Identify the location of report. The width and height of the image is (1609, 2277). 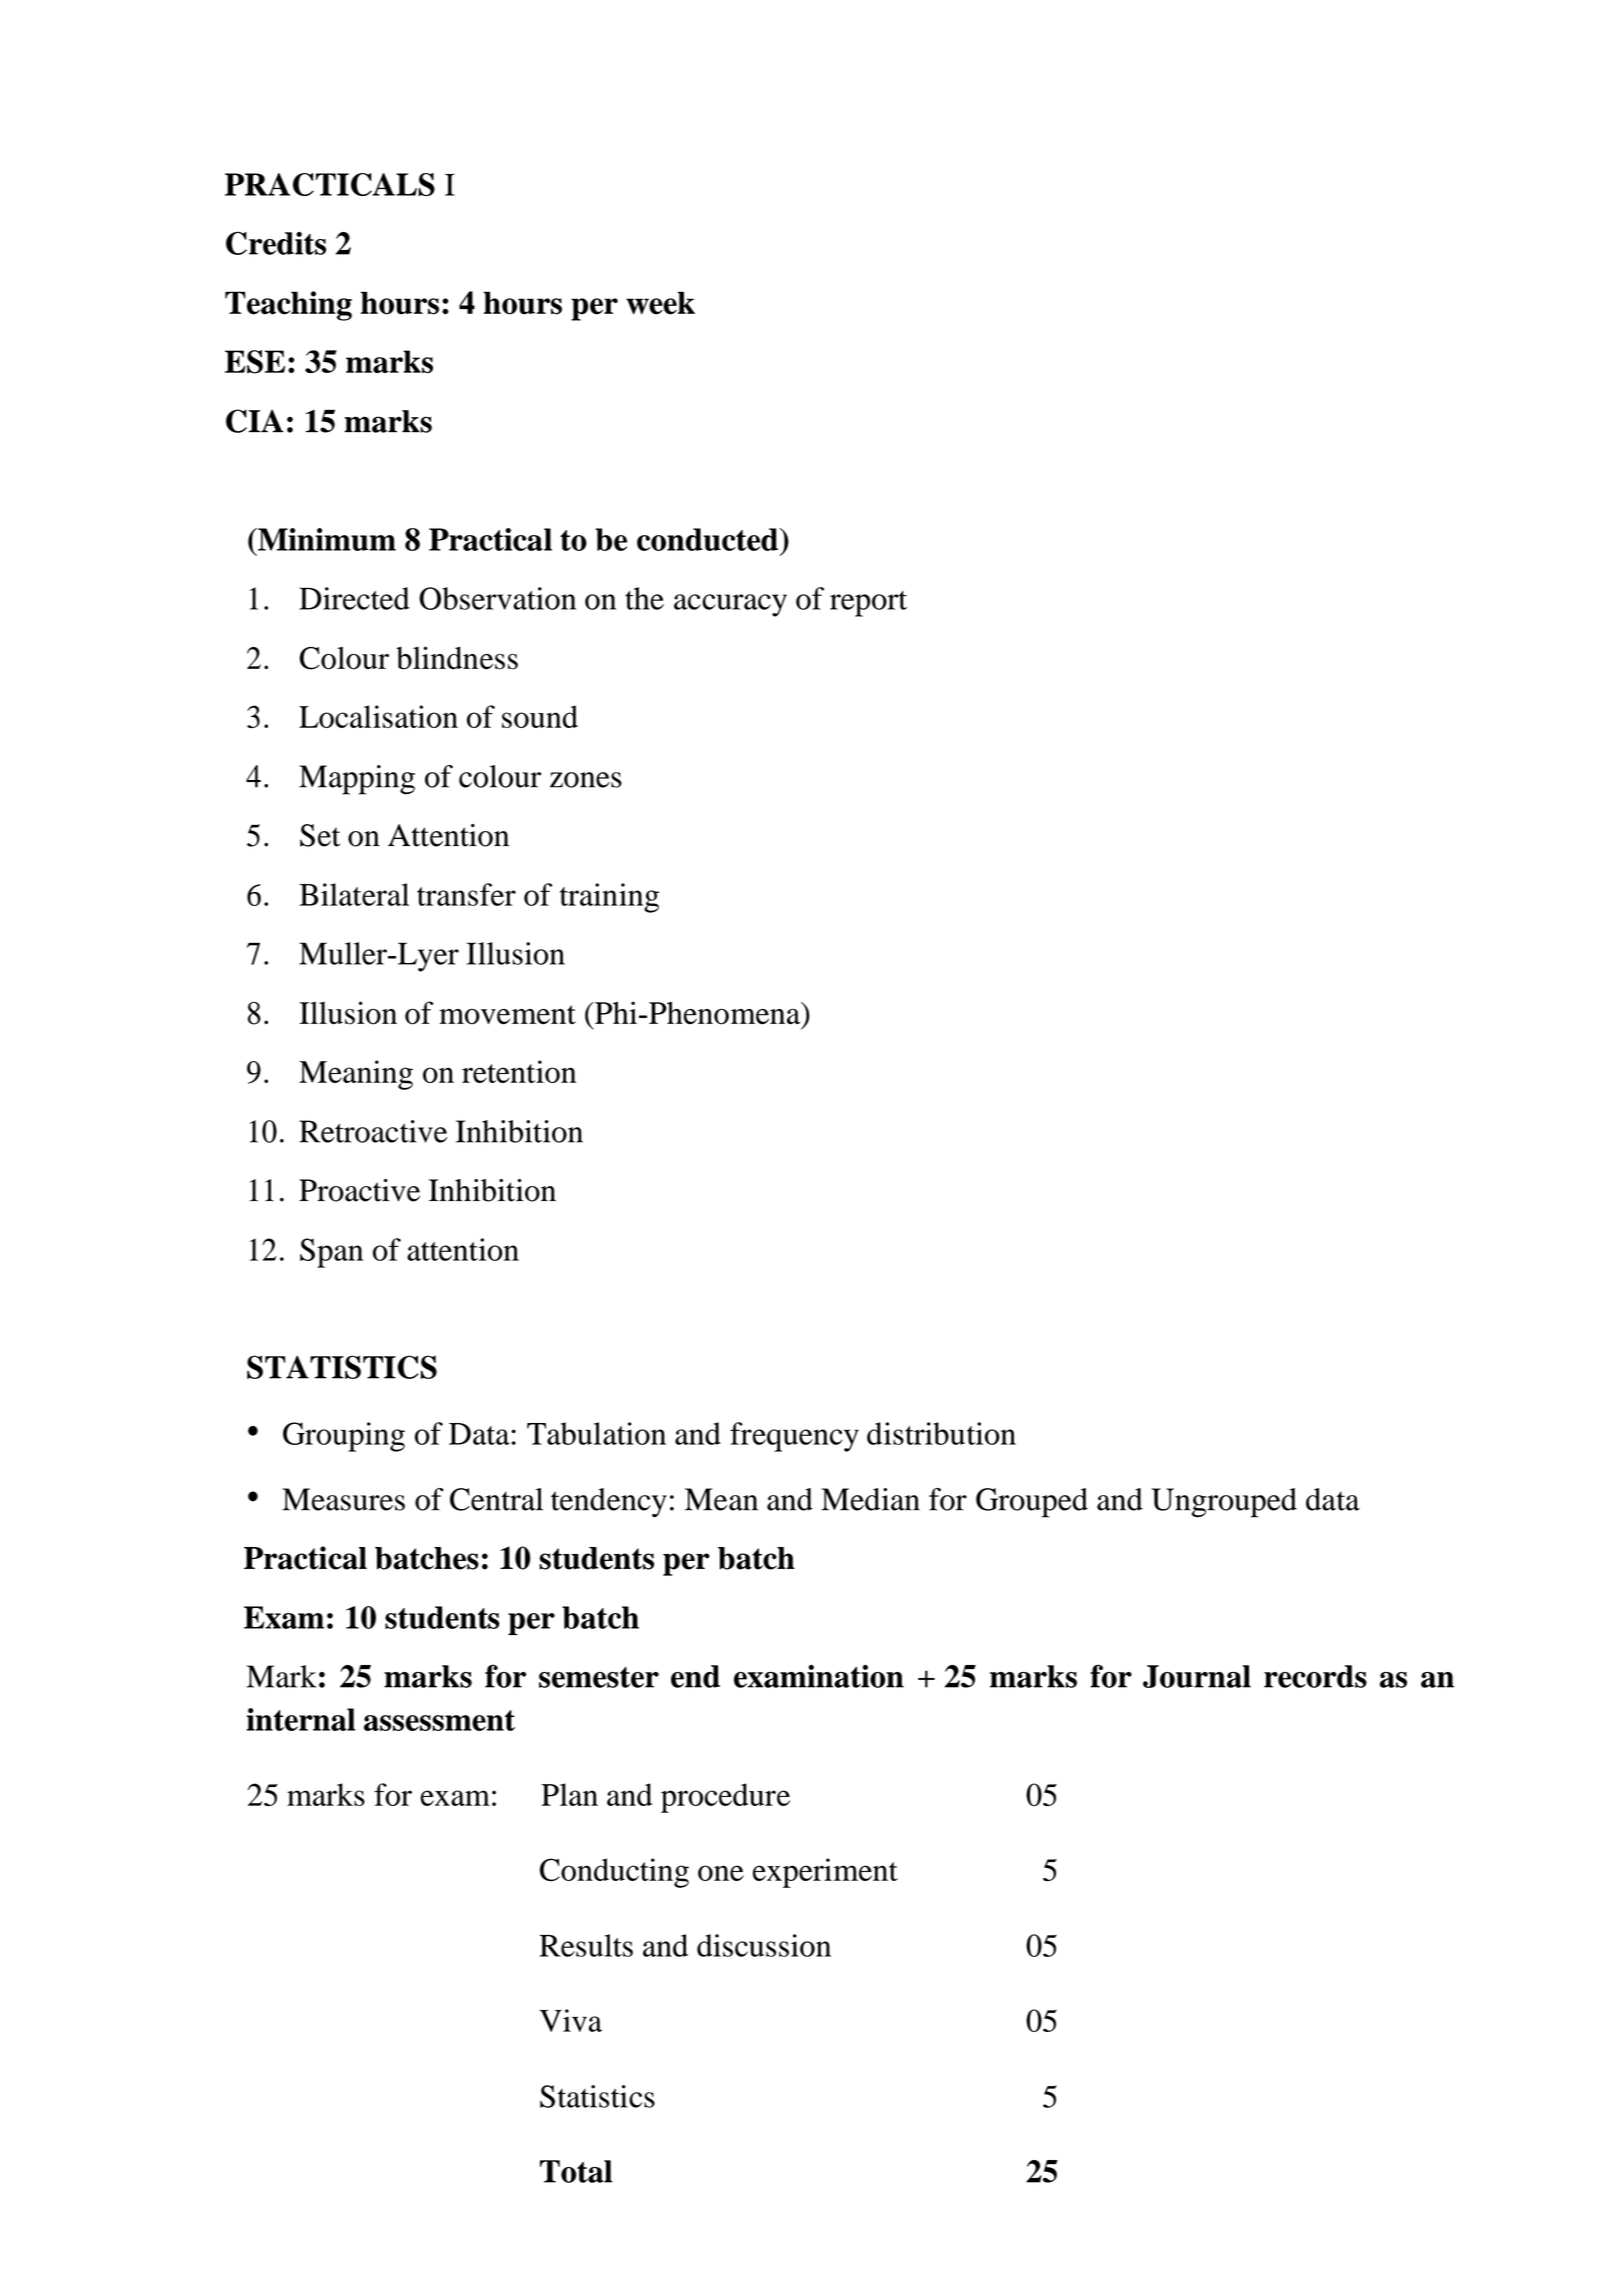
(868, 604).
